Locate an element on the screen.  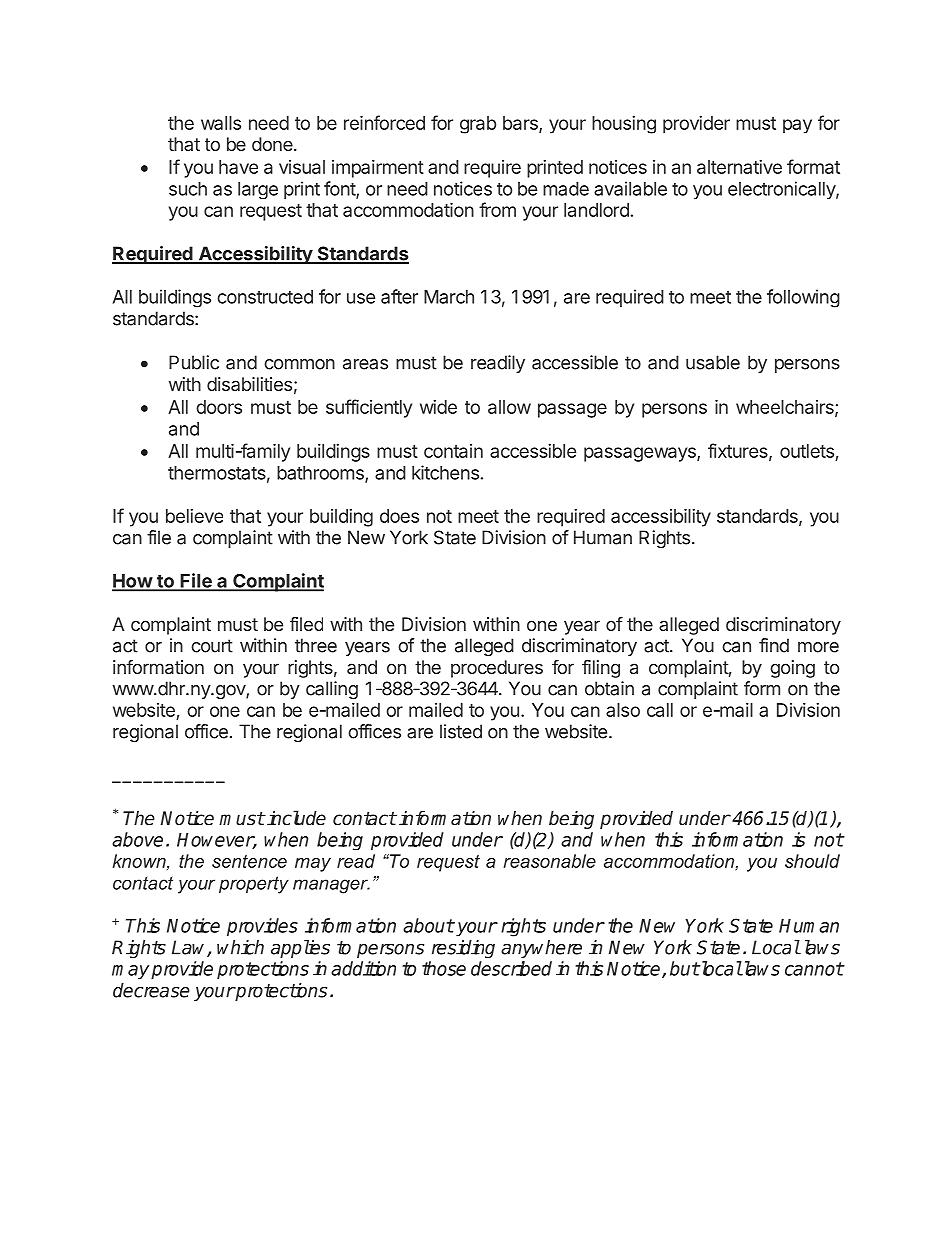
grab is located at coordinates (478, 125).
